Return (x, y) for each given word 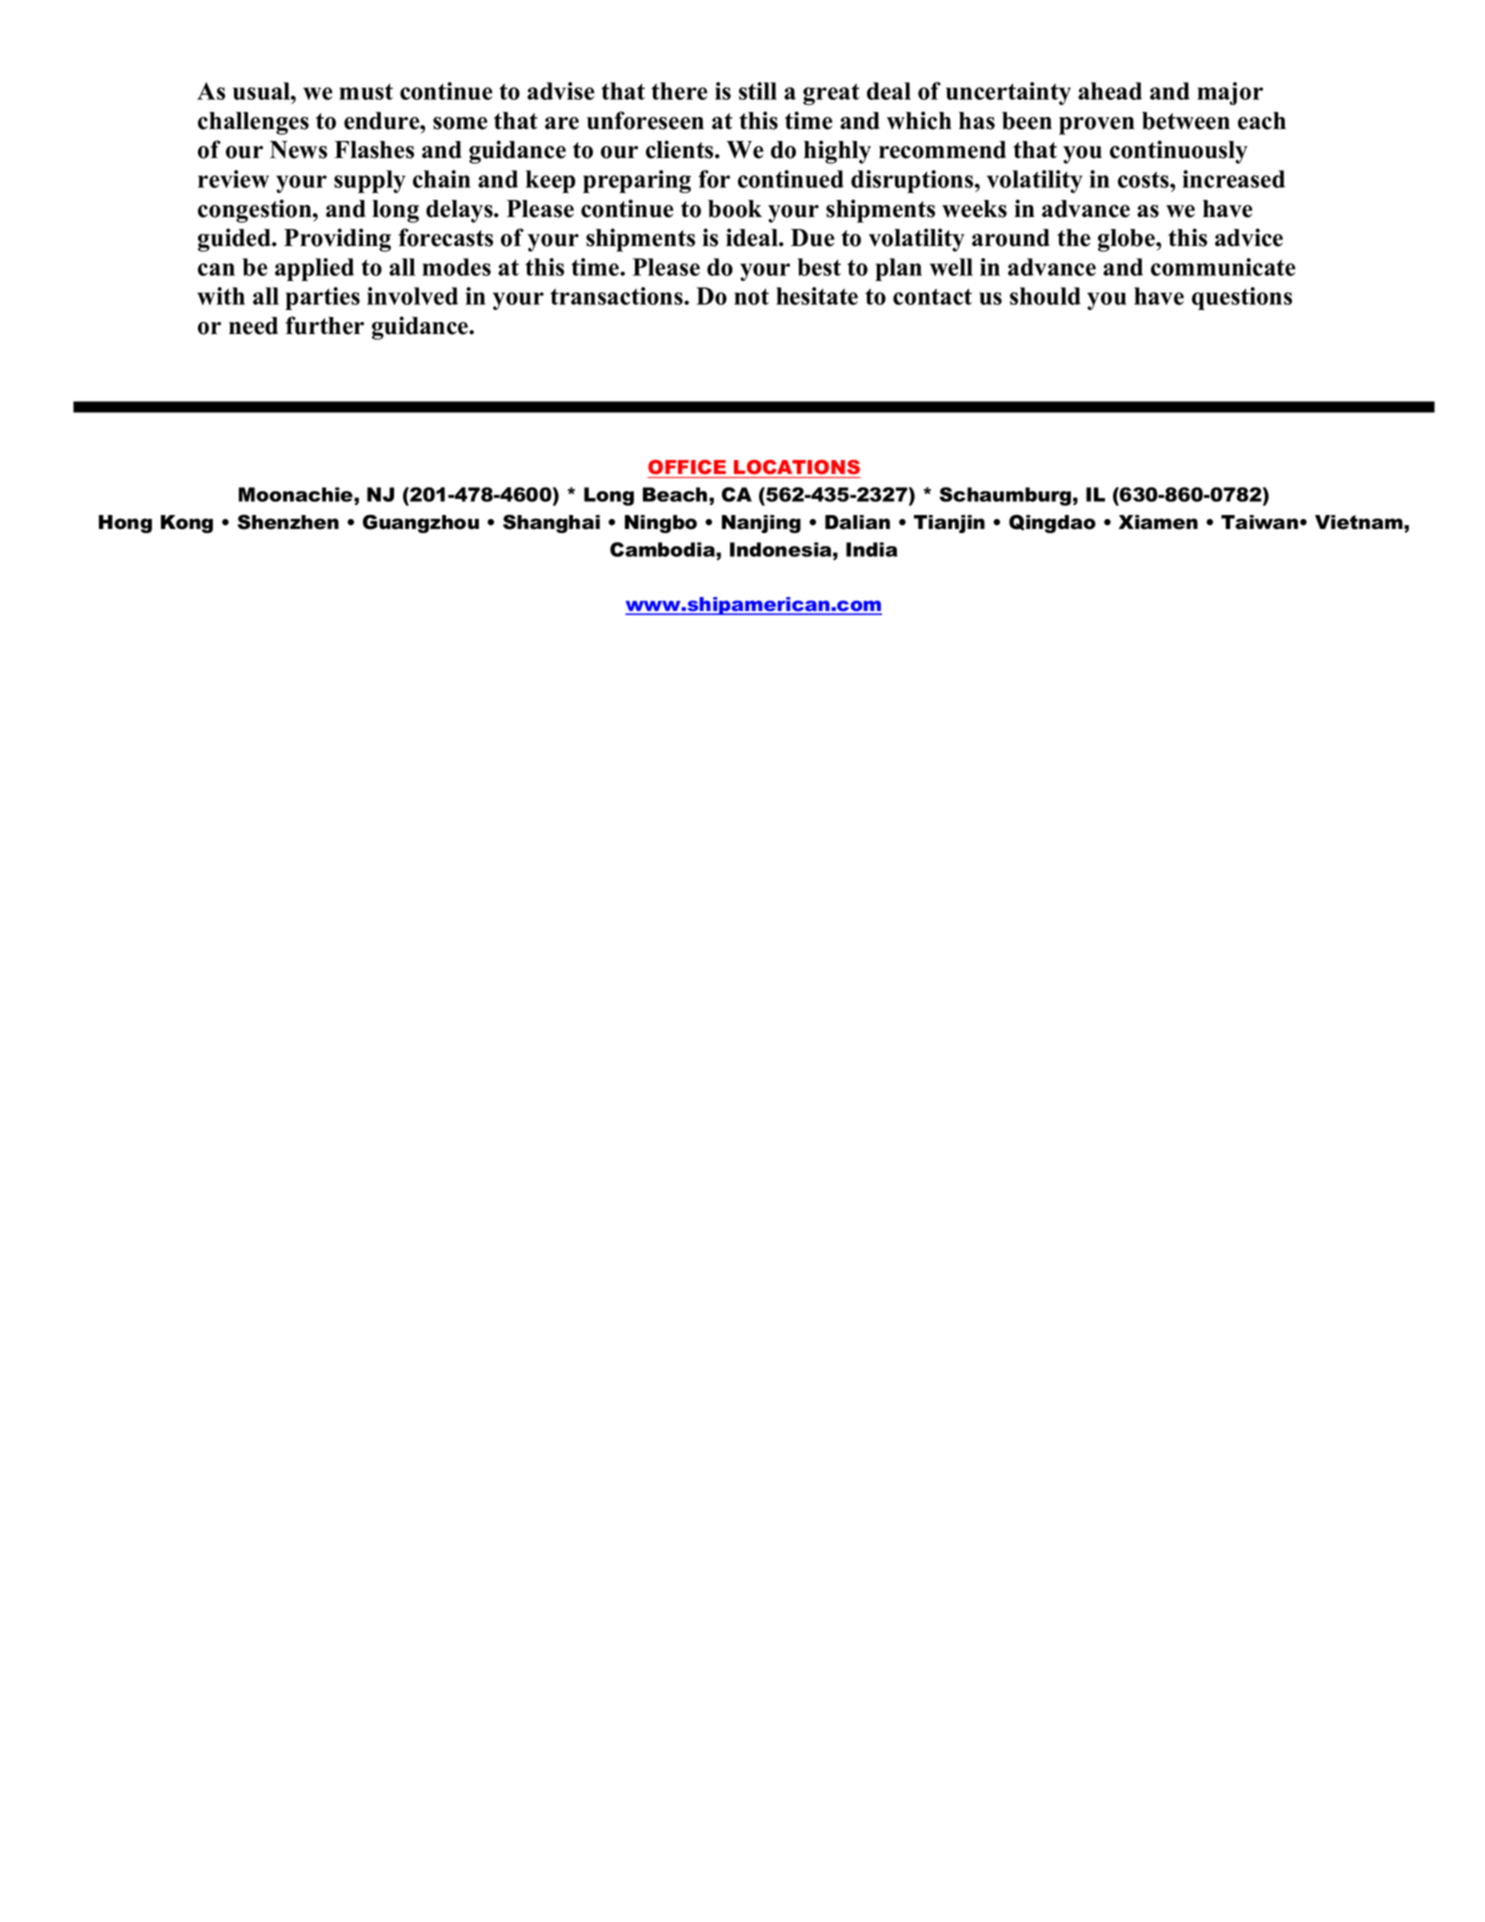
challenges (253, 123)
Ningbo (661, 524)
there (679, 91)
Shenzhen (288, 522)
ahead (1110, 91)
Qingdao (1052, 523)
